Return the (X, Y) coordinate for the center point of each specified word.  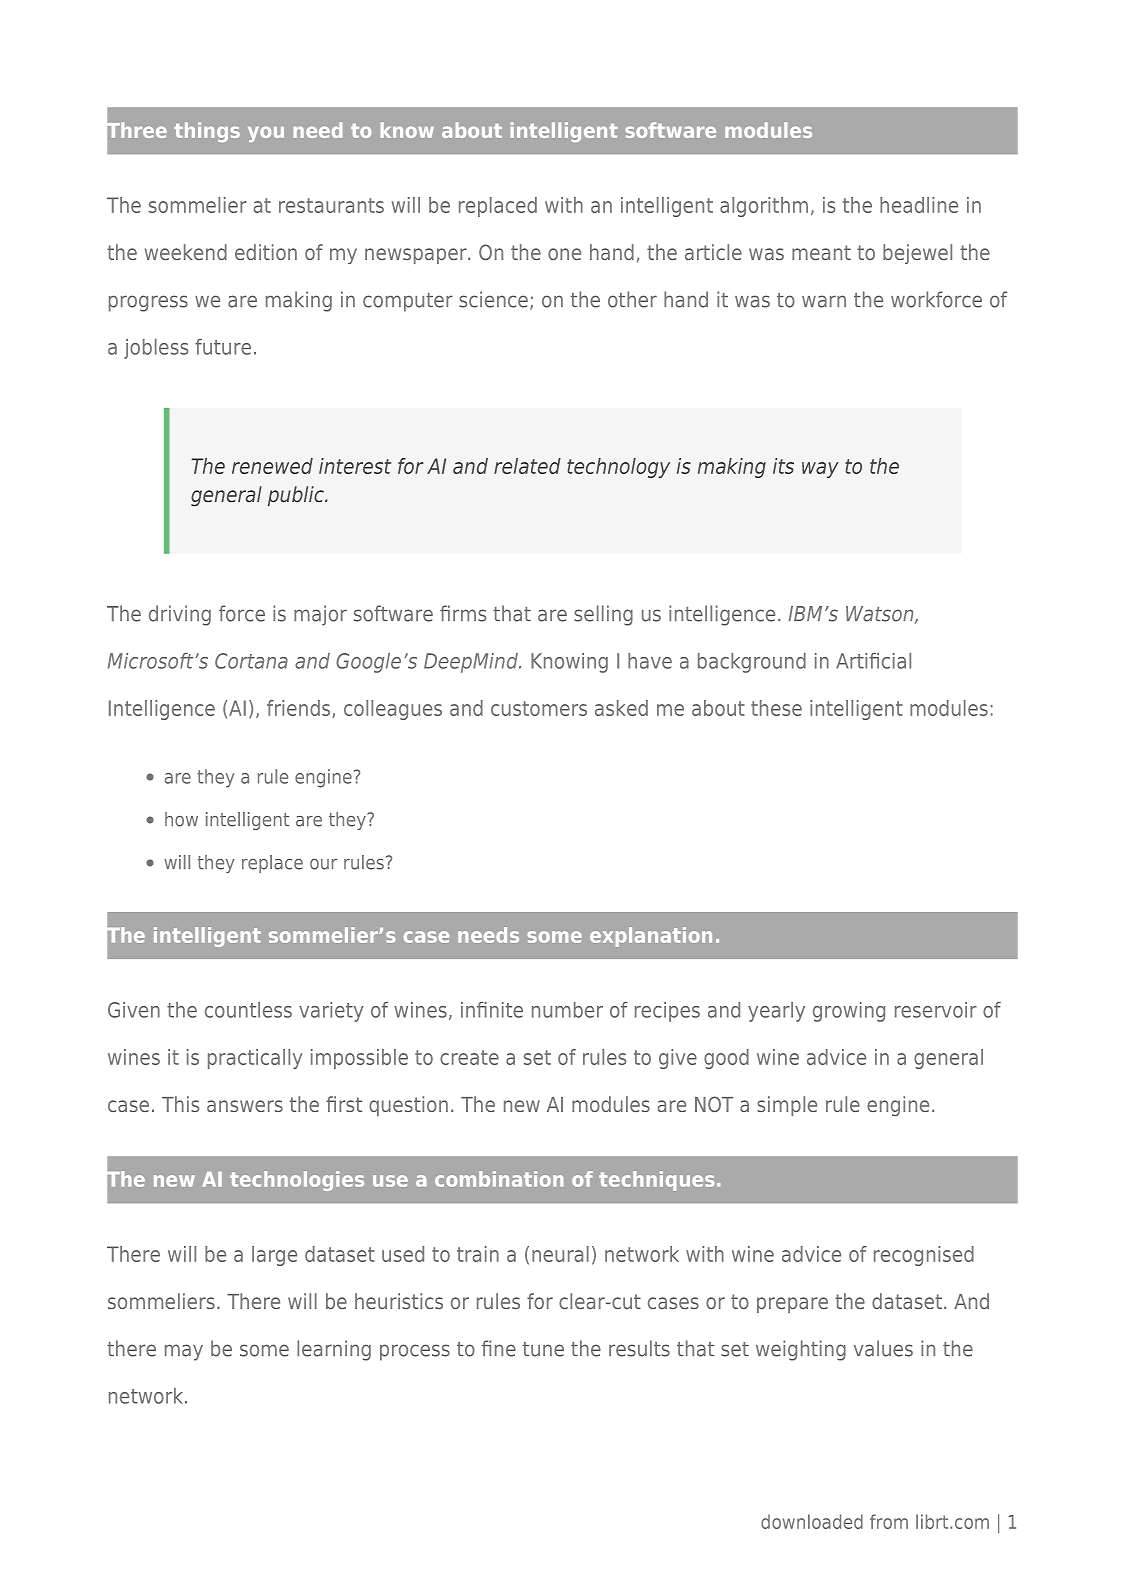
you (266, 134)
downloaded (812, 1521)
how (181, 819)
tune (543, 1349)
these (776, 708)
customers (539, 708)
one (564, 254)
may (184, 1352)
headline (919, 205)
